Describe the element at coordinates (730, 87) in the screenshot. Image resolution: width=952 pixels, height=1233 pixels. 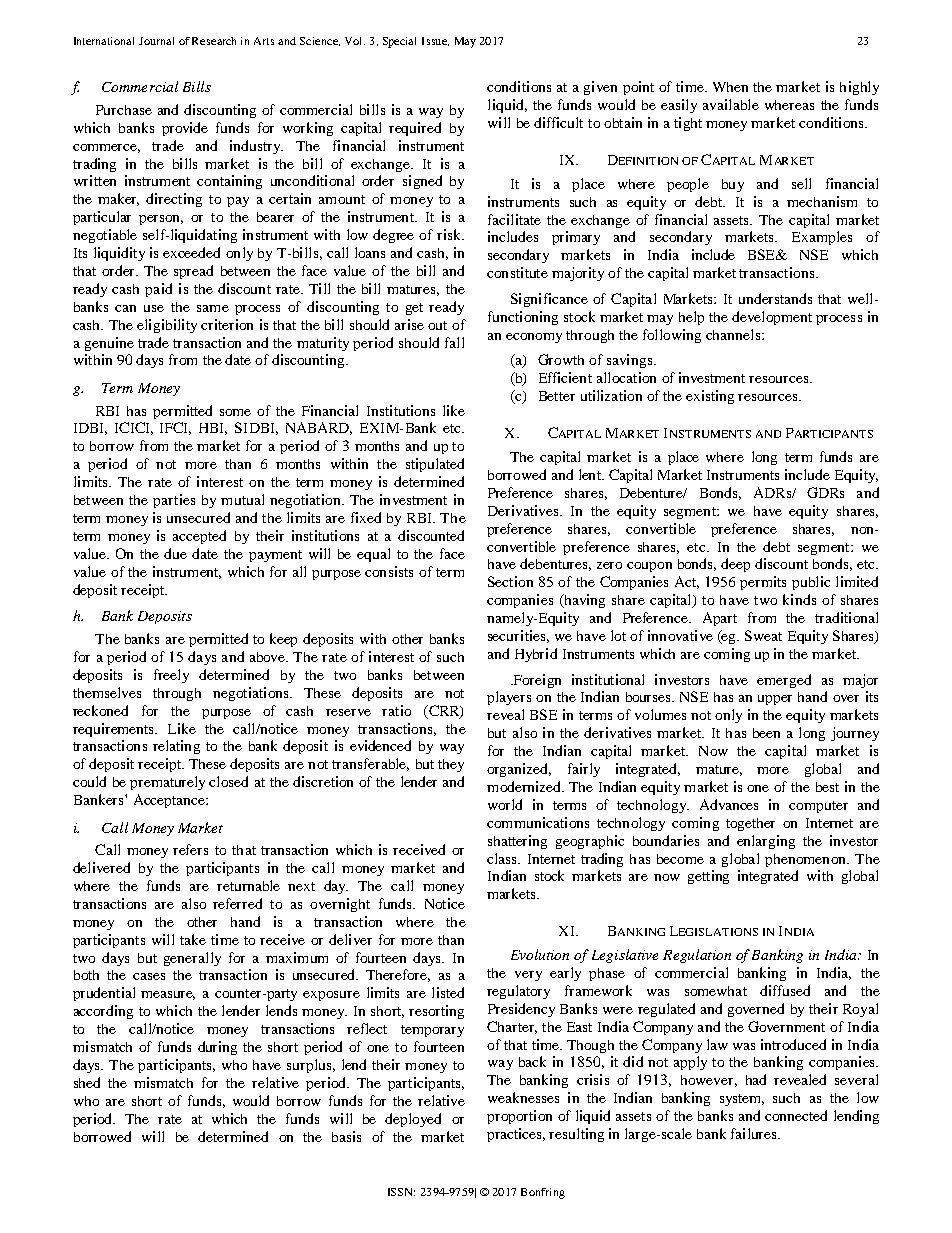
I see `When` at that location.
